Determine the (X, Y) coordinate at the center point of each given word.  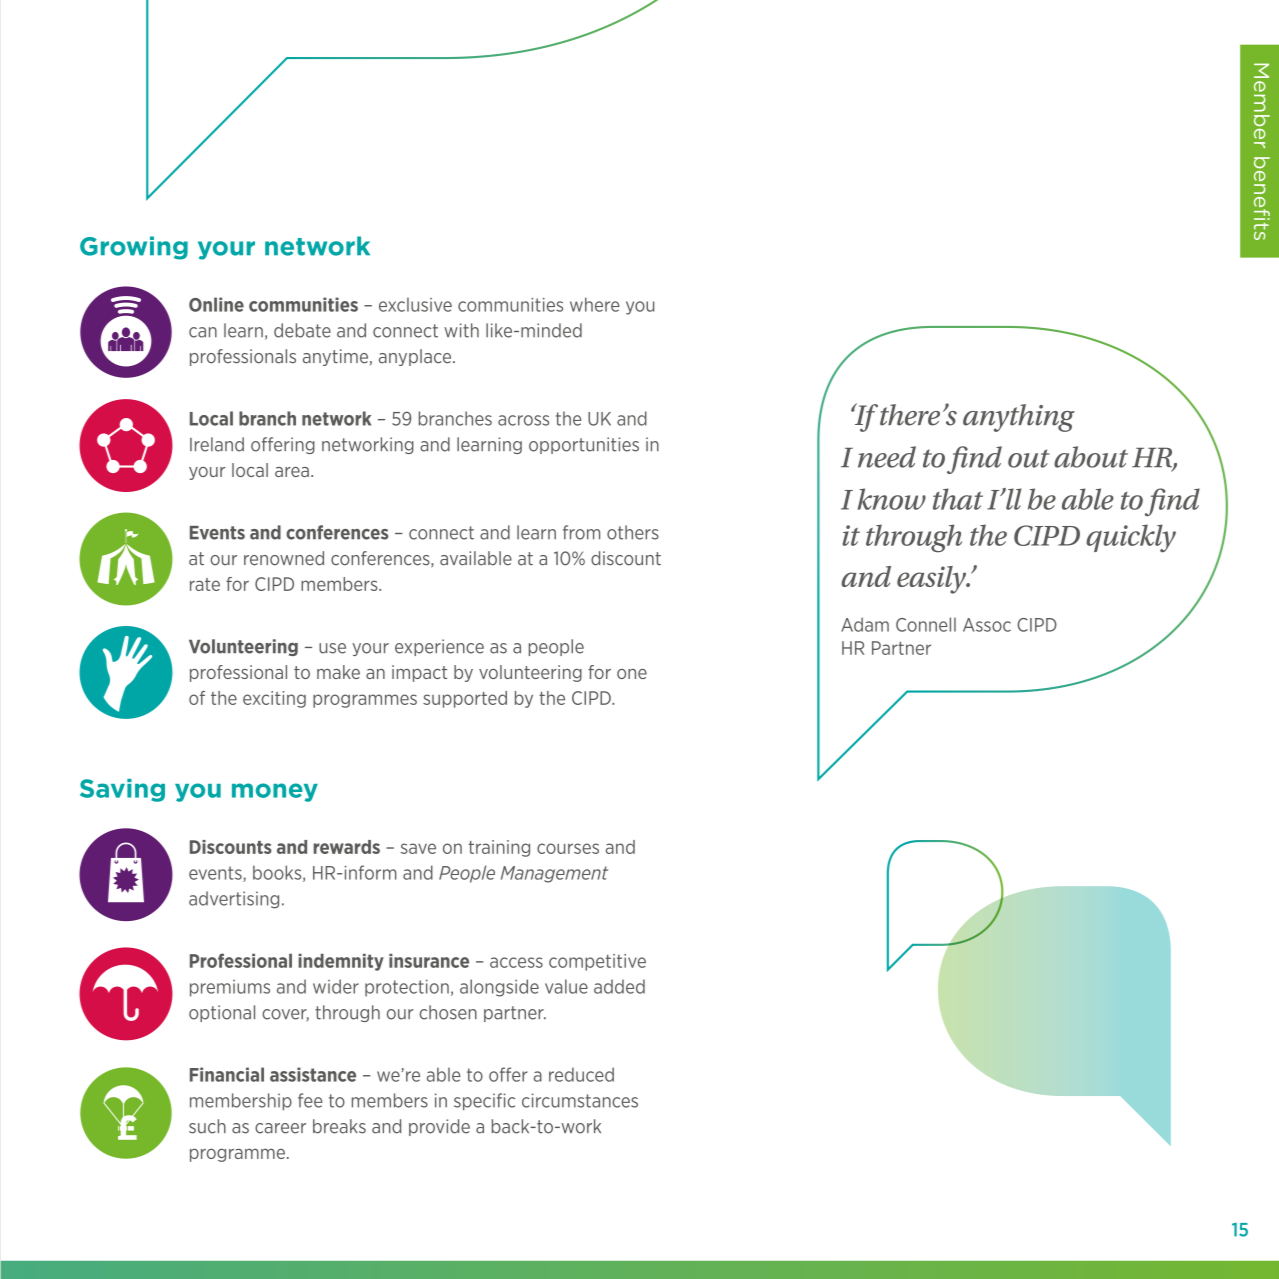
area (292, 472)
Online (216, 304)
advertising (234, 900)
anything (1019, 418)
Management (554, 874)
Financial (227, 1074)
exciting (274, 699)
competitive (597, 962)
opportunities (584, 445)
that (958, 499)
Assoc (987, 625)
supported (465, 699)
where (595, 304)
